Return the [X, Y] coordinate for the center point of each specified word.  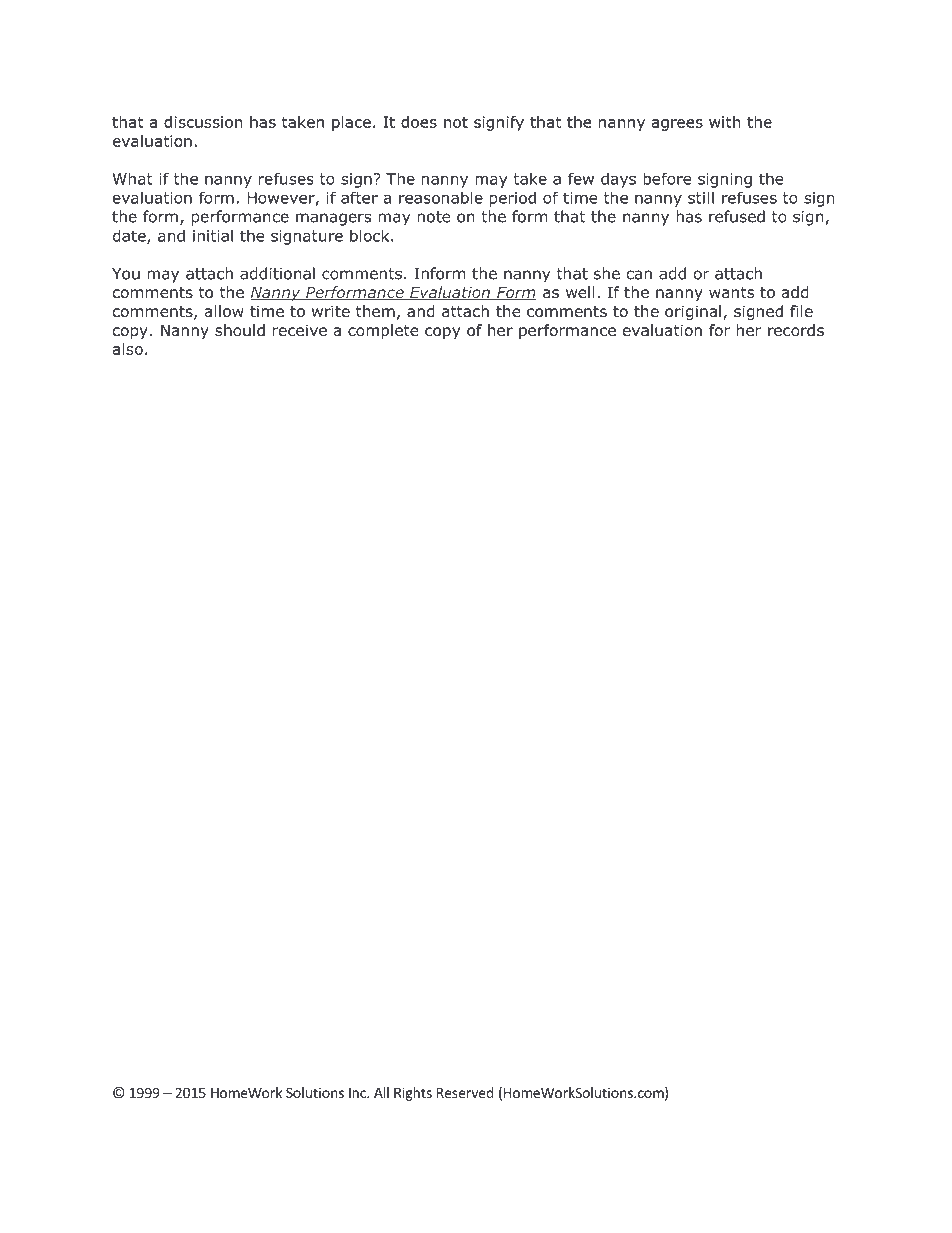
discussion [203, 122]
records [796, 330]
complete [383, 331]
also [128, 349]
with [725, 122]
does [419, 122]
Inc [358, 1093]
